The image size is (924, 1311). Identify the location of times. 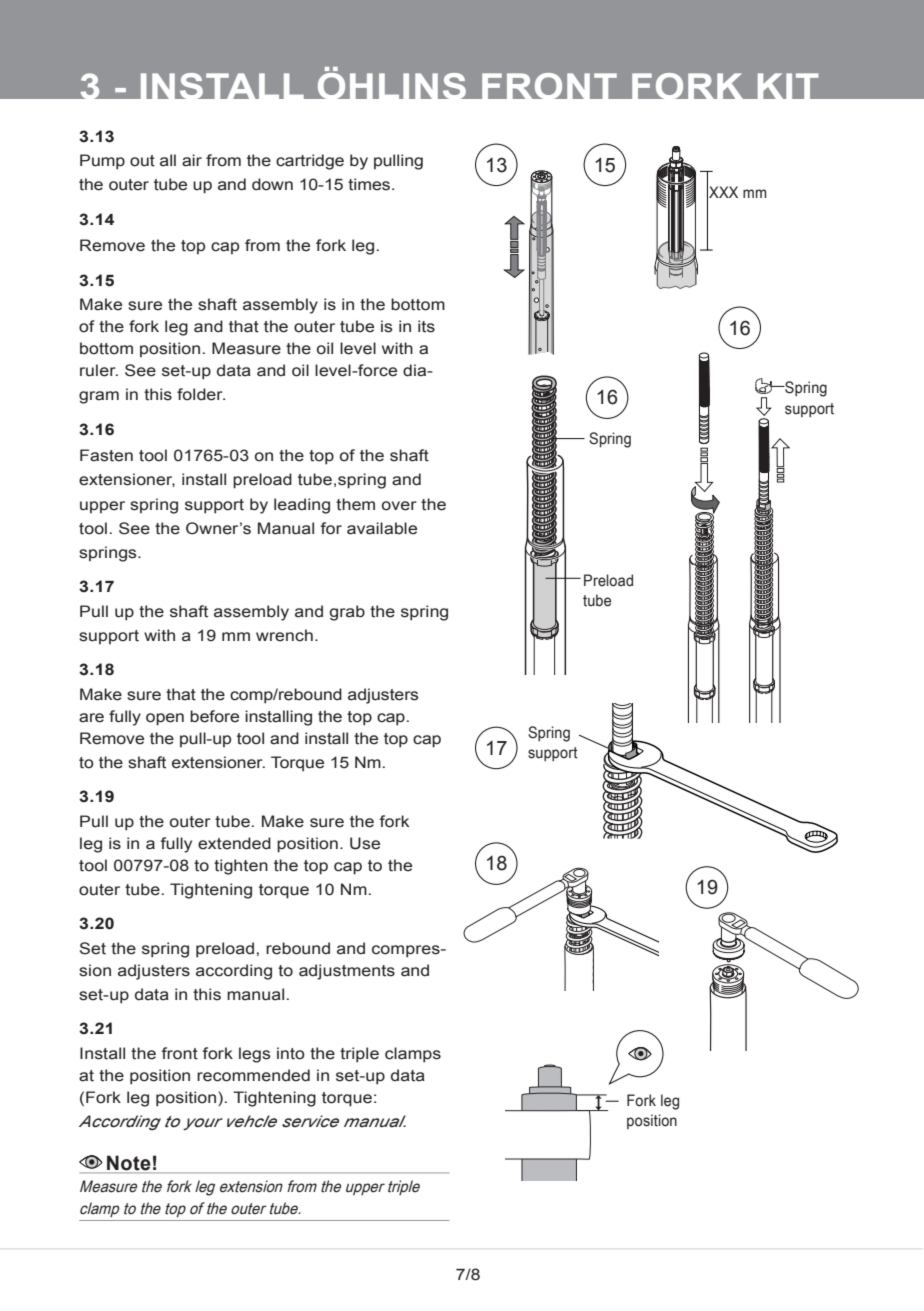
(370, 184).
